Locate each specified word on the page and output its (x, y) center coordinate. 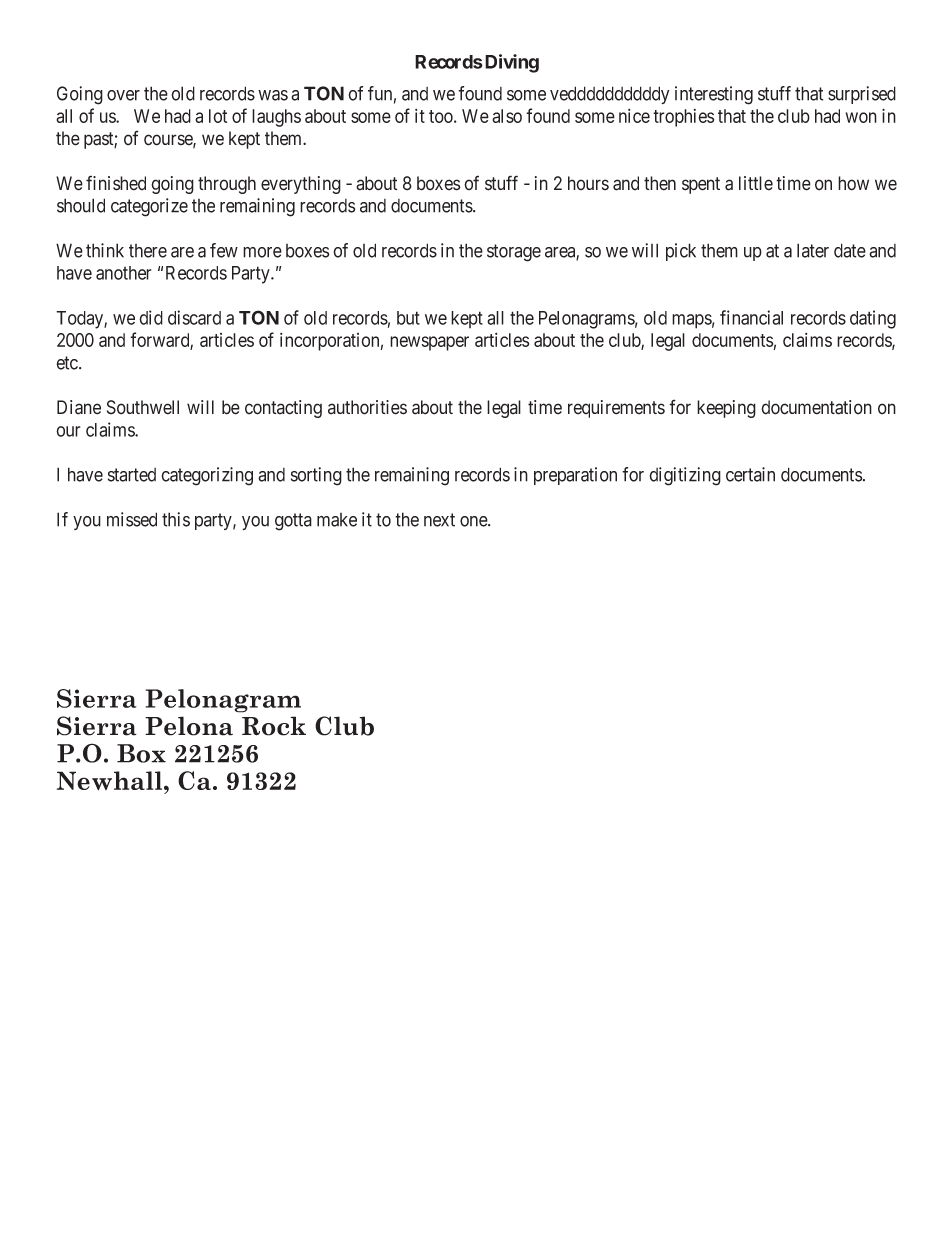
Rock (274, 726)
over (123, 95)
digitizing (685, 476)
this (176, 519)
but (408, 318)
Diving (510, 63)
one (474, 521)
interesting (714, 95)
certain (750, 474)
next (439, 520)
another (123, 273)
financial (751, 317)
